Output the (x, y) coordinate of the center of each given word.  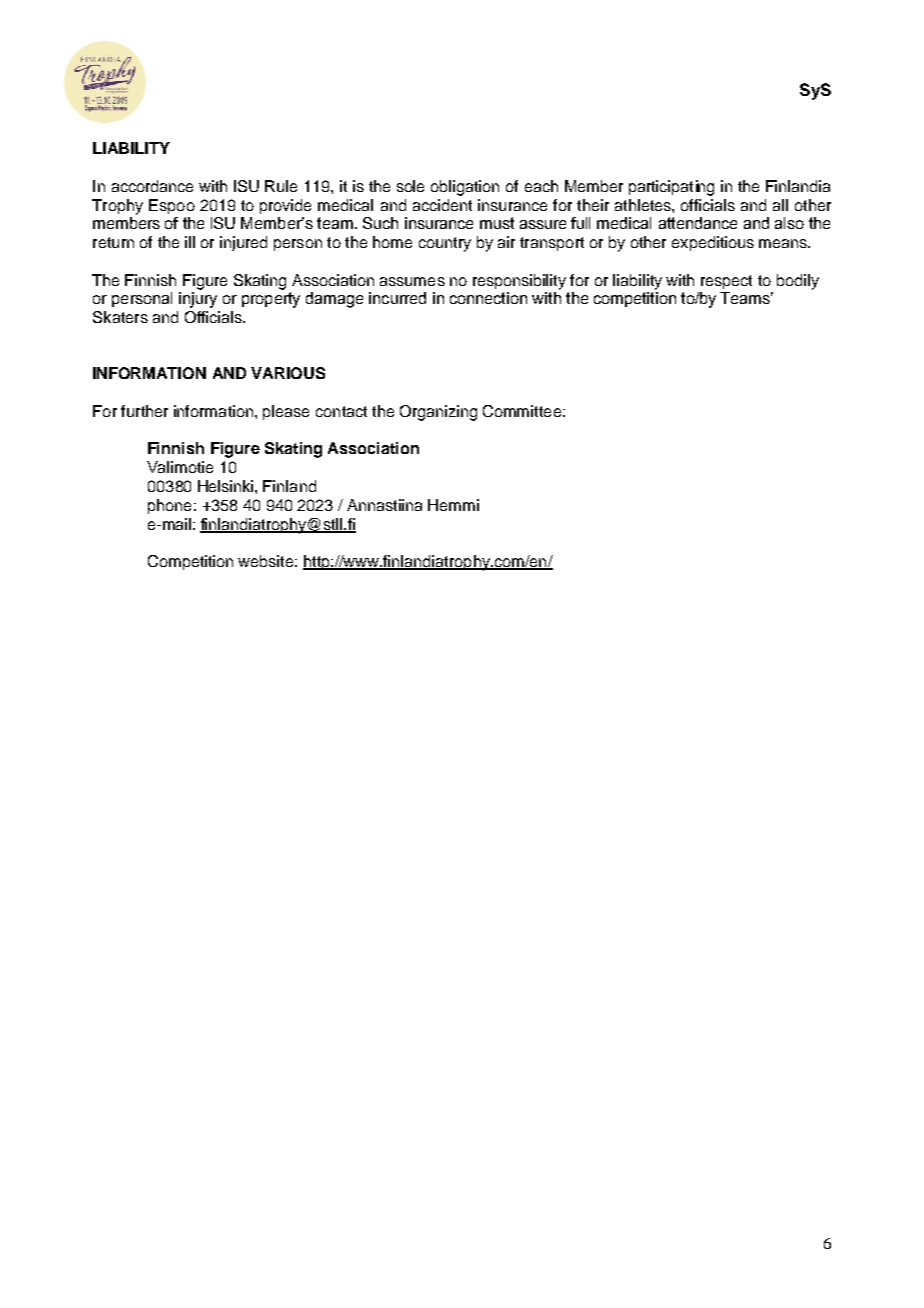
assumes (412, 281)
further (144, 411)
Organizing (438, 413)
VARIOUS (288, 373)
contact (341, 411)
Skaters (120, 317)
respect (726, 282)
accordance (152, 186)
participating (671, 188)
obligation (465, 188)
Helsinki (225, 486)
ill (190, 242)
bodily (798, 282)
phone (169, 506)
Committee (522, 411)
